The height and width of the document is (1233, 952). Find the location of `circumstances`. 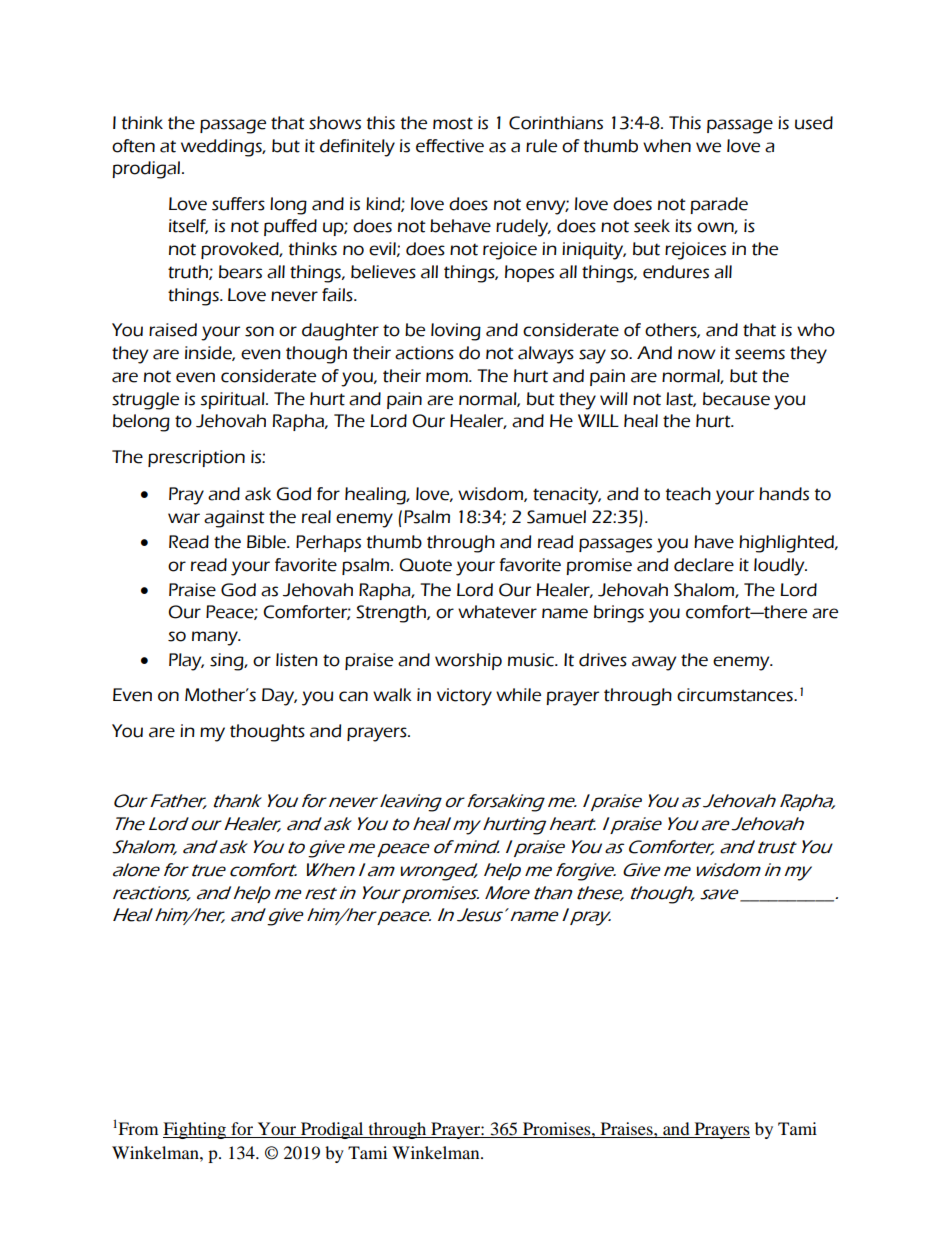

circumstances is located at coordinates (736, 695).
